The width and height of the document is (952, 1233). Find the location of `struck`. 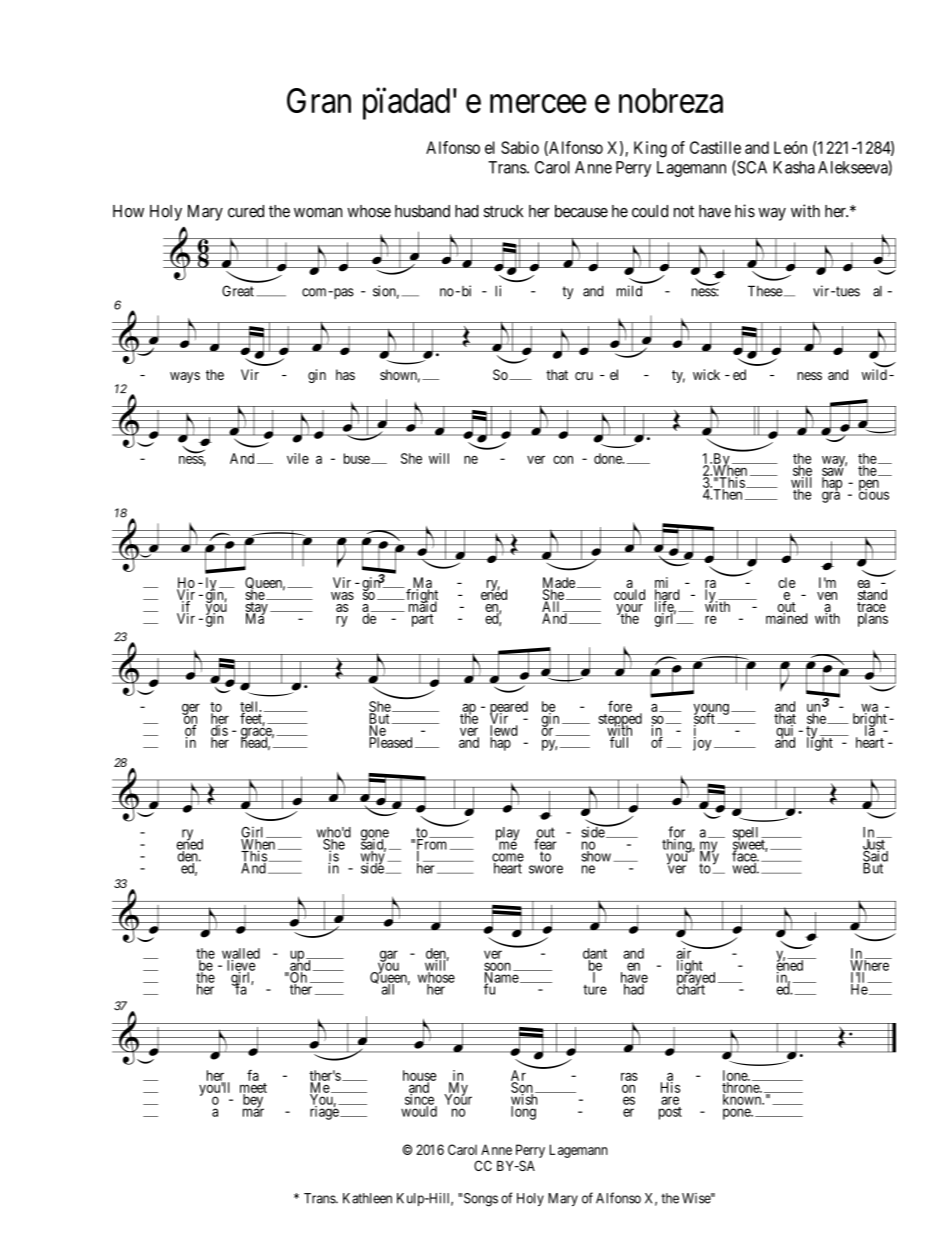

struck is located at coordinates (504, 211).
